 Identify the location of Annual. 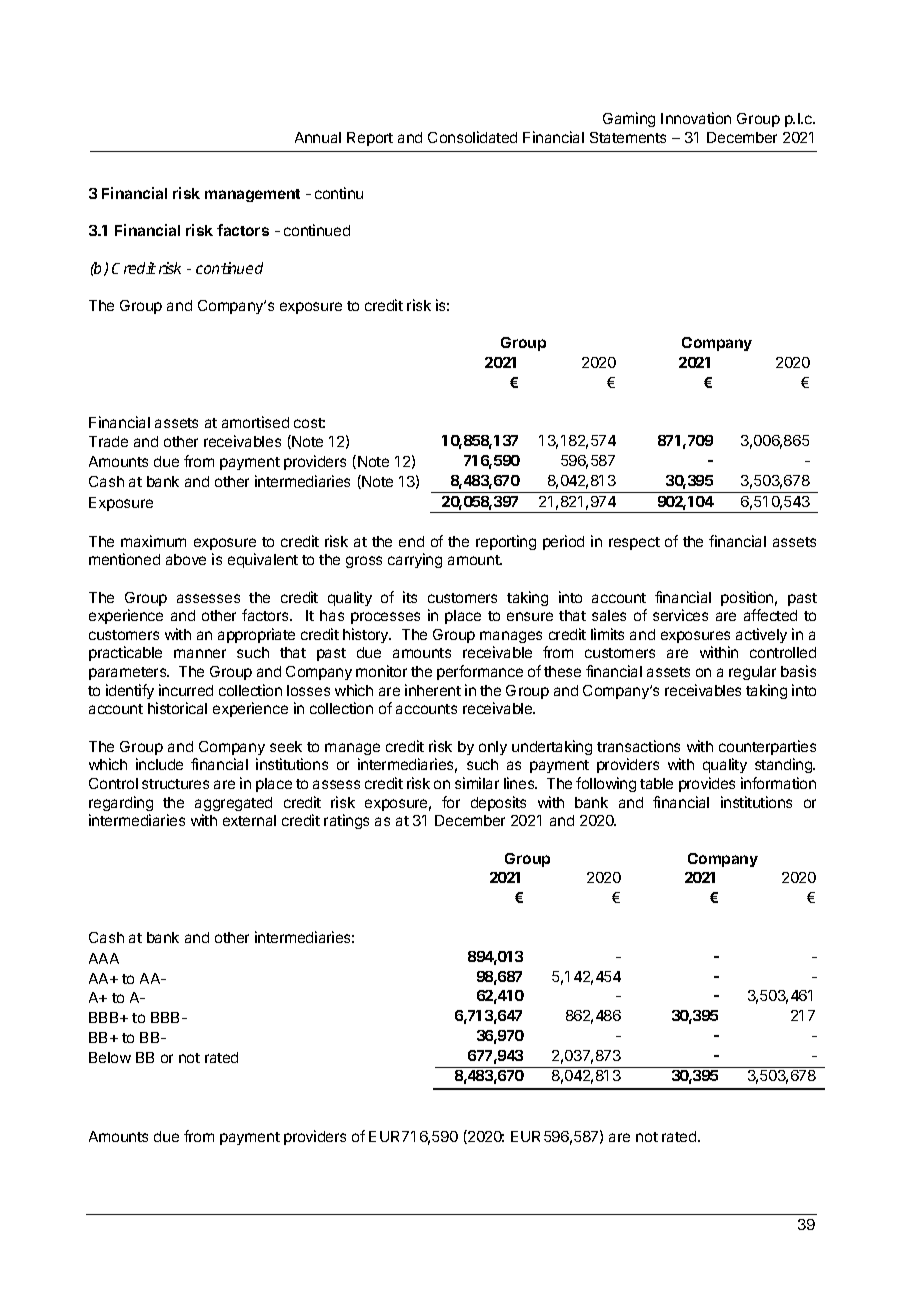
(318, 137).
